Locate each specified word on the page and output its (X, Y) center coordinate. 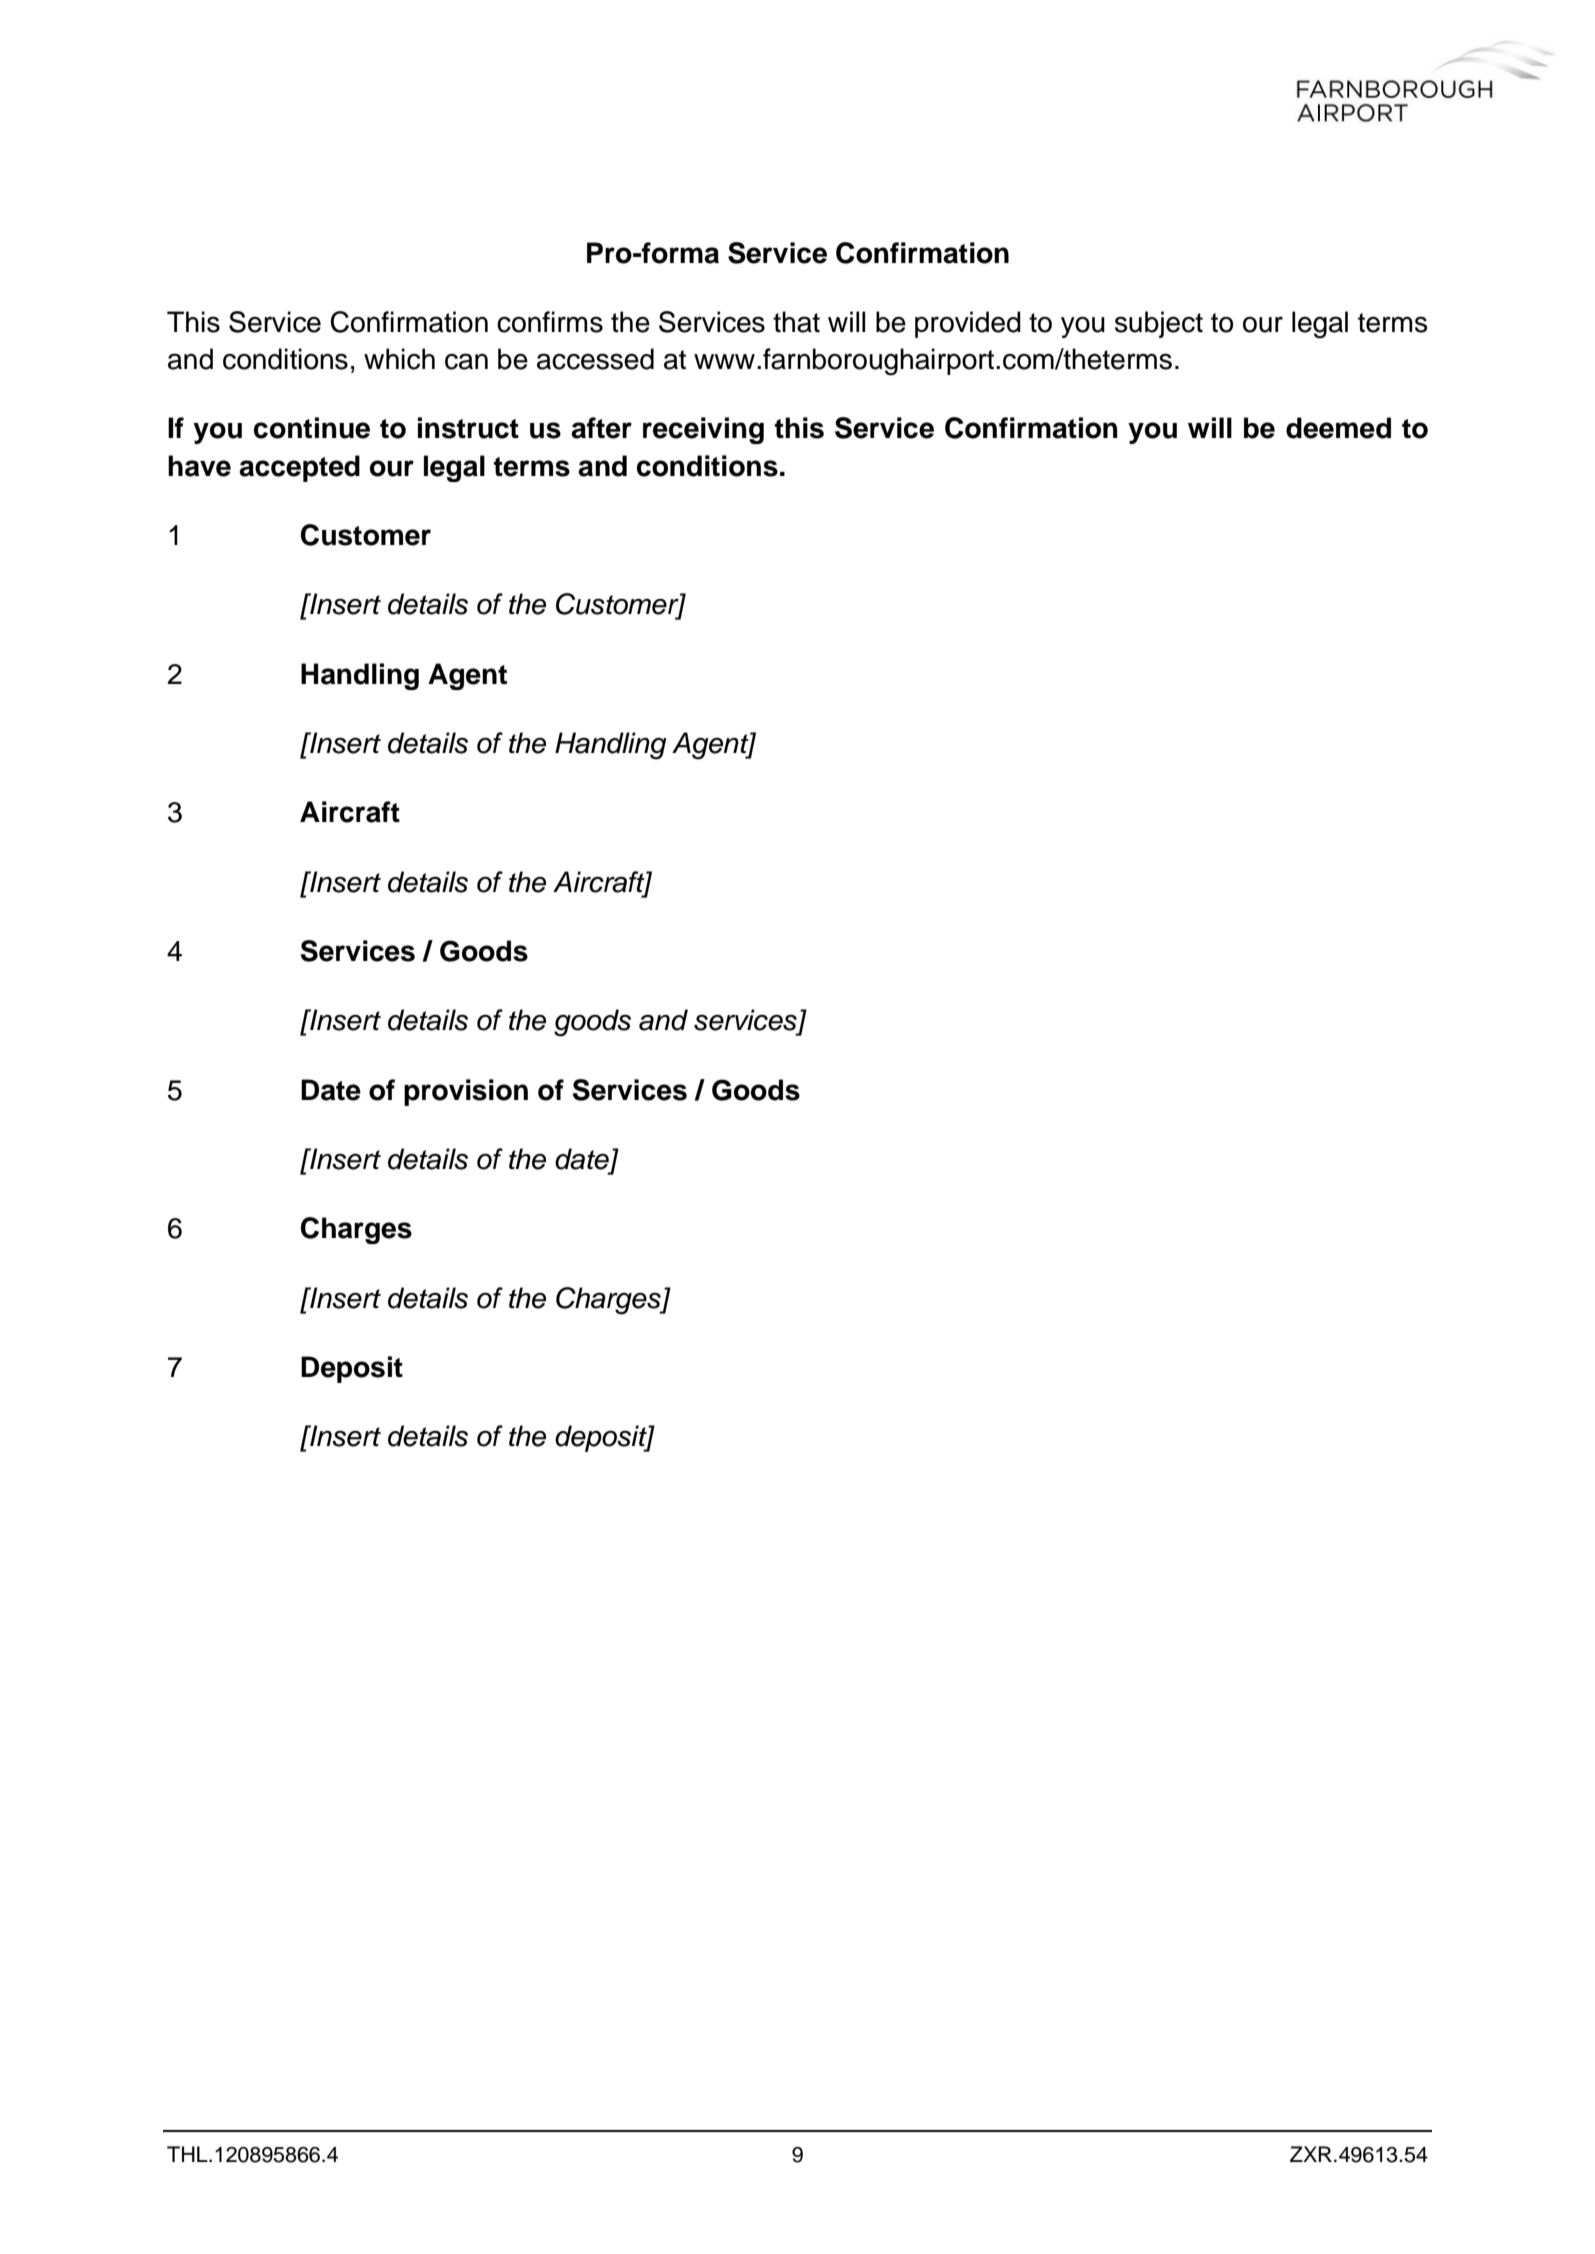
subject (1159, 324)
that (796, 322)
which (399, 359)
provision (466, 1092)
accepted (299, 468)
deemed (1338, 428)
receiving (703, 430)
